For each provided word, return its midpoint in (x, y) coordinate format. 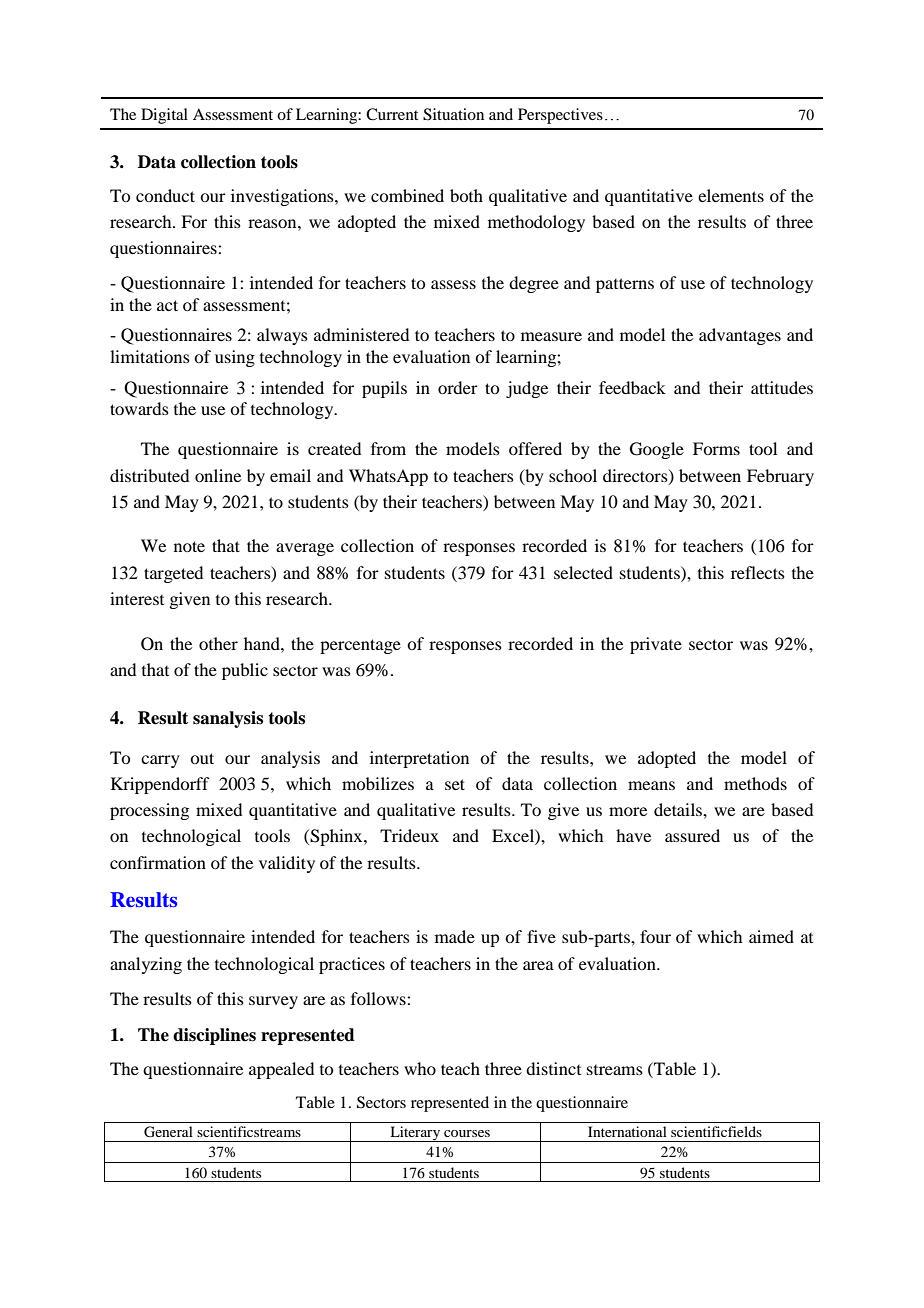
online (218, 475)
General (168, 1132)
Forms (716, 448)
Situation (453, 114)
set (455, 784)
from (388, 448)
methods (755, 783)
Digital (164, 116)
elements (731, 195)
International (627, 1131)
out (202, 758)
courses (467, 1133)
